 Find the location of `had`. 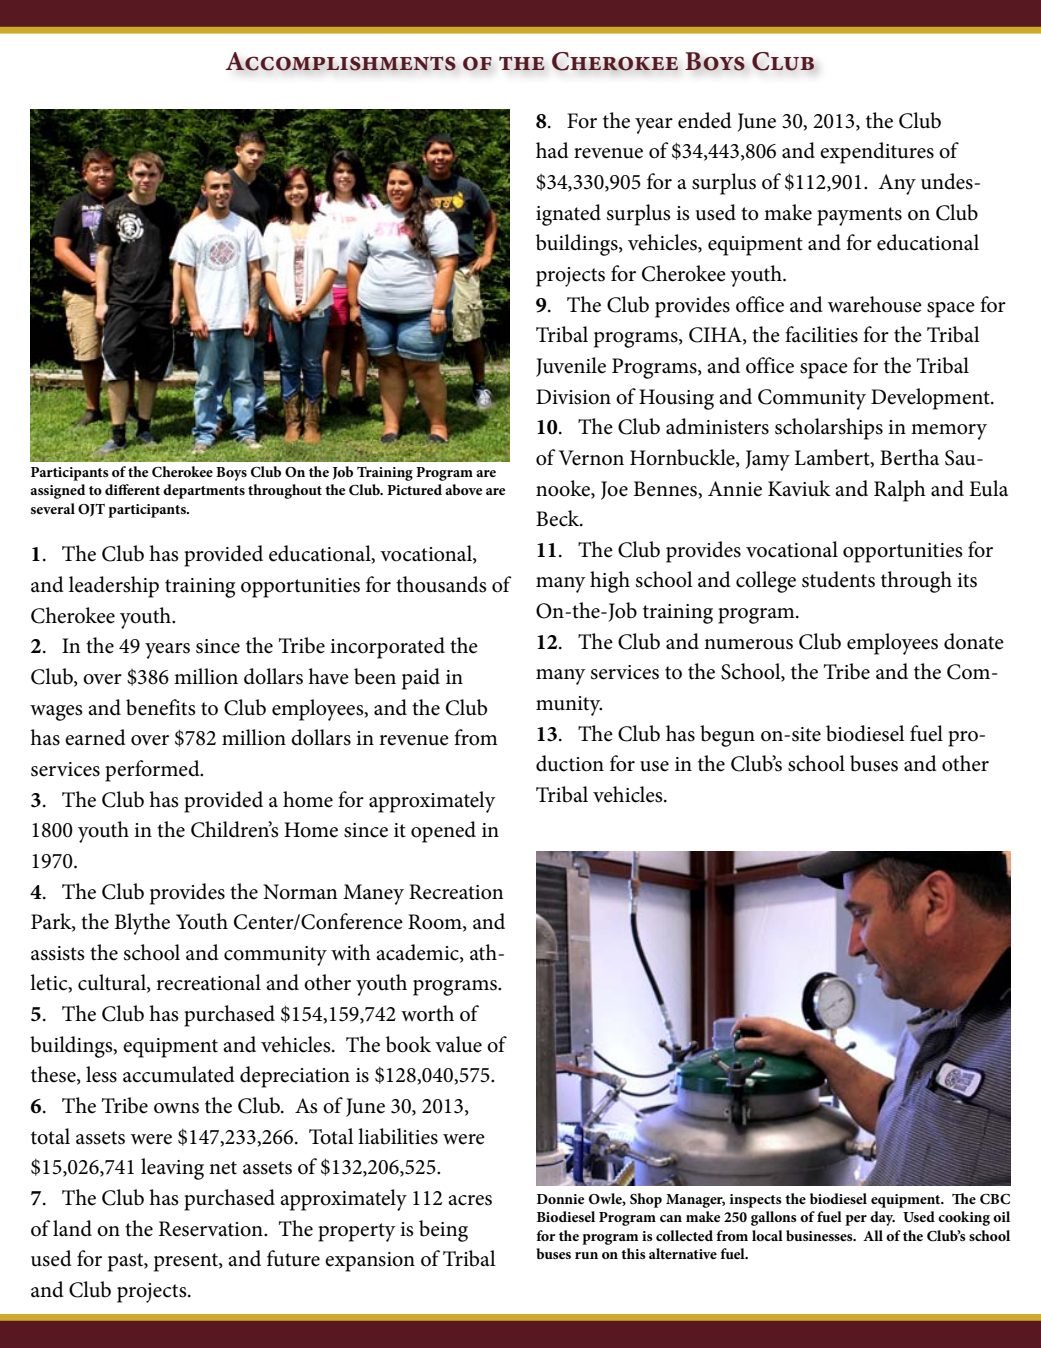

had is located at coordinates (552, 150).
